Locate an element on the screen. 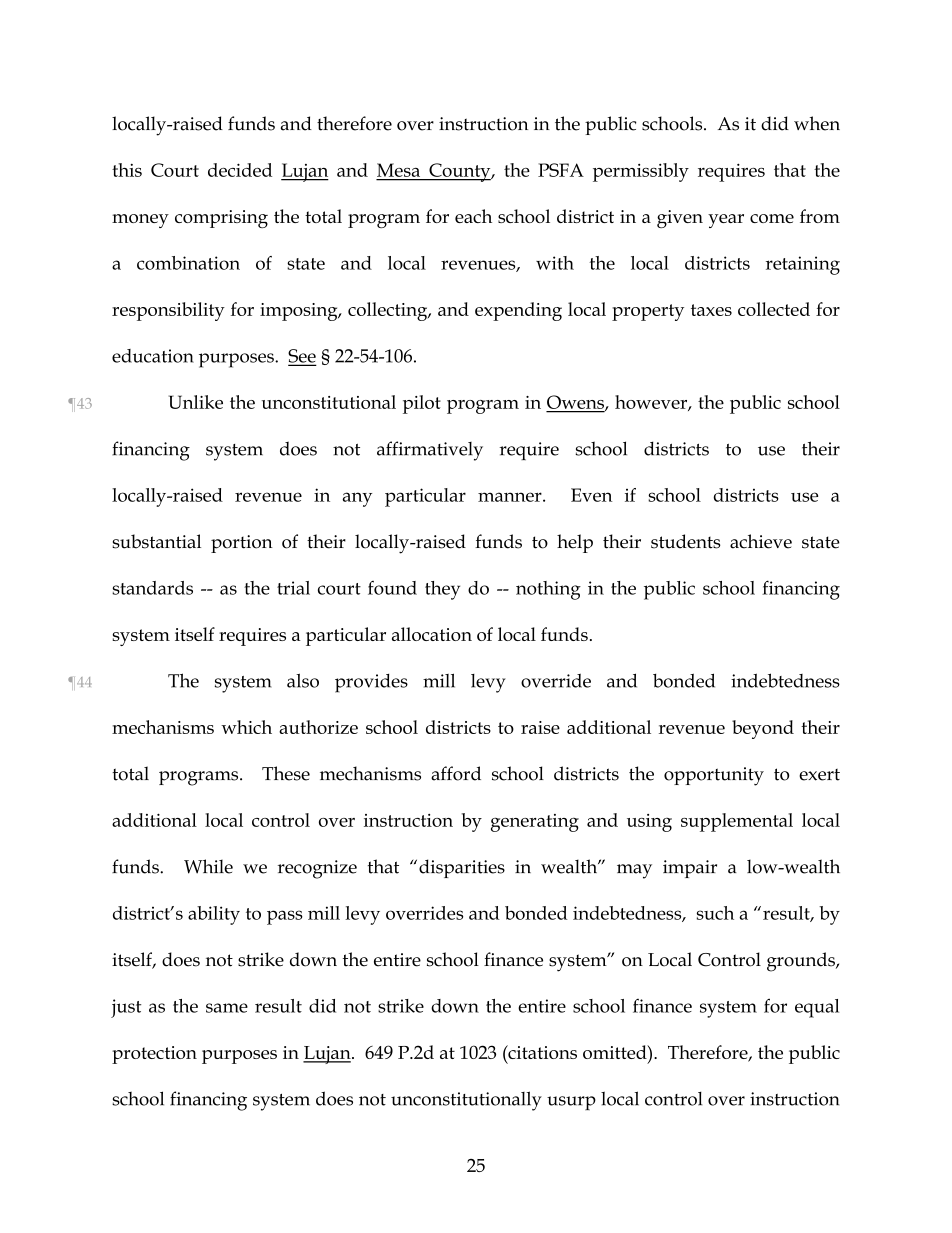  standards is located at coordinates (152, 588).
